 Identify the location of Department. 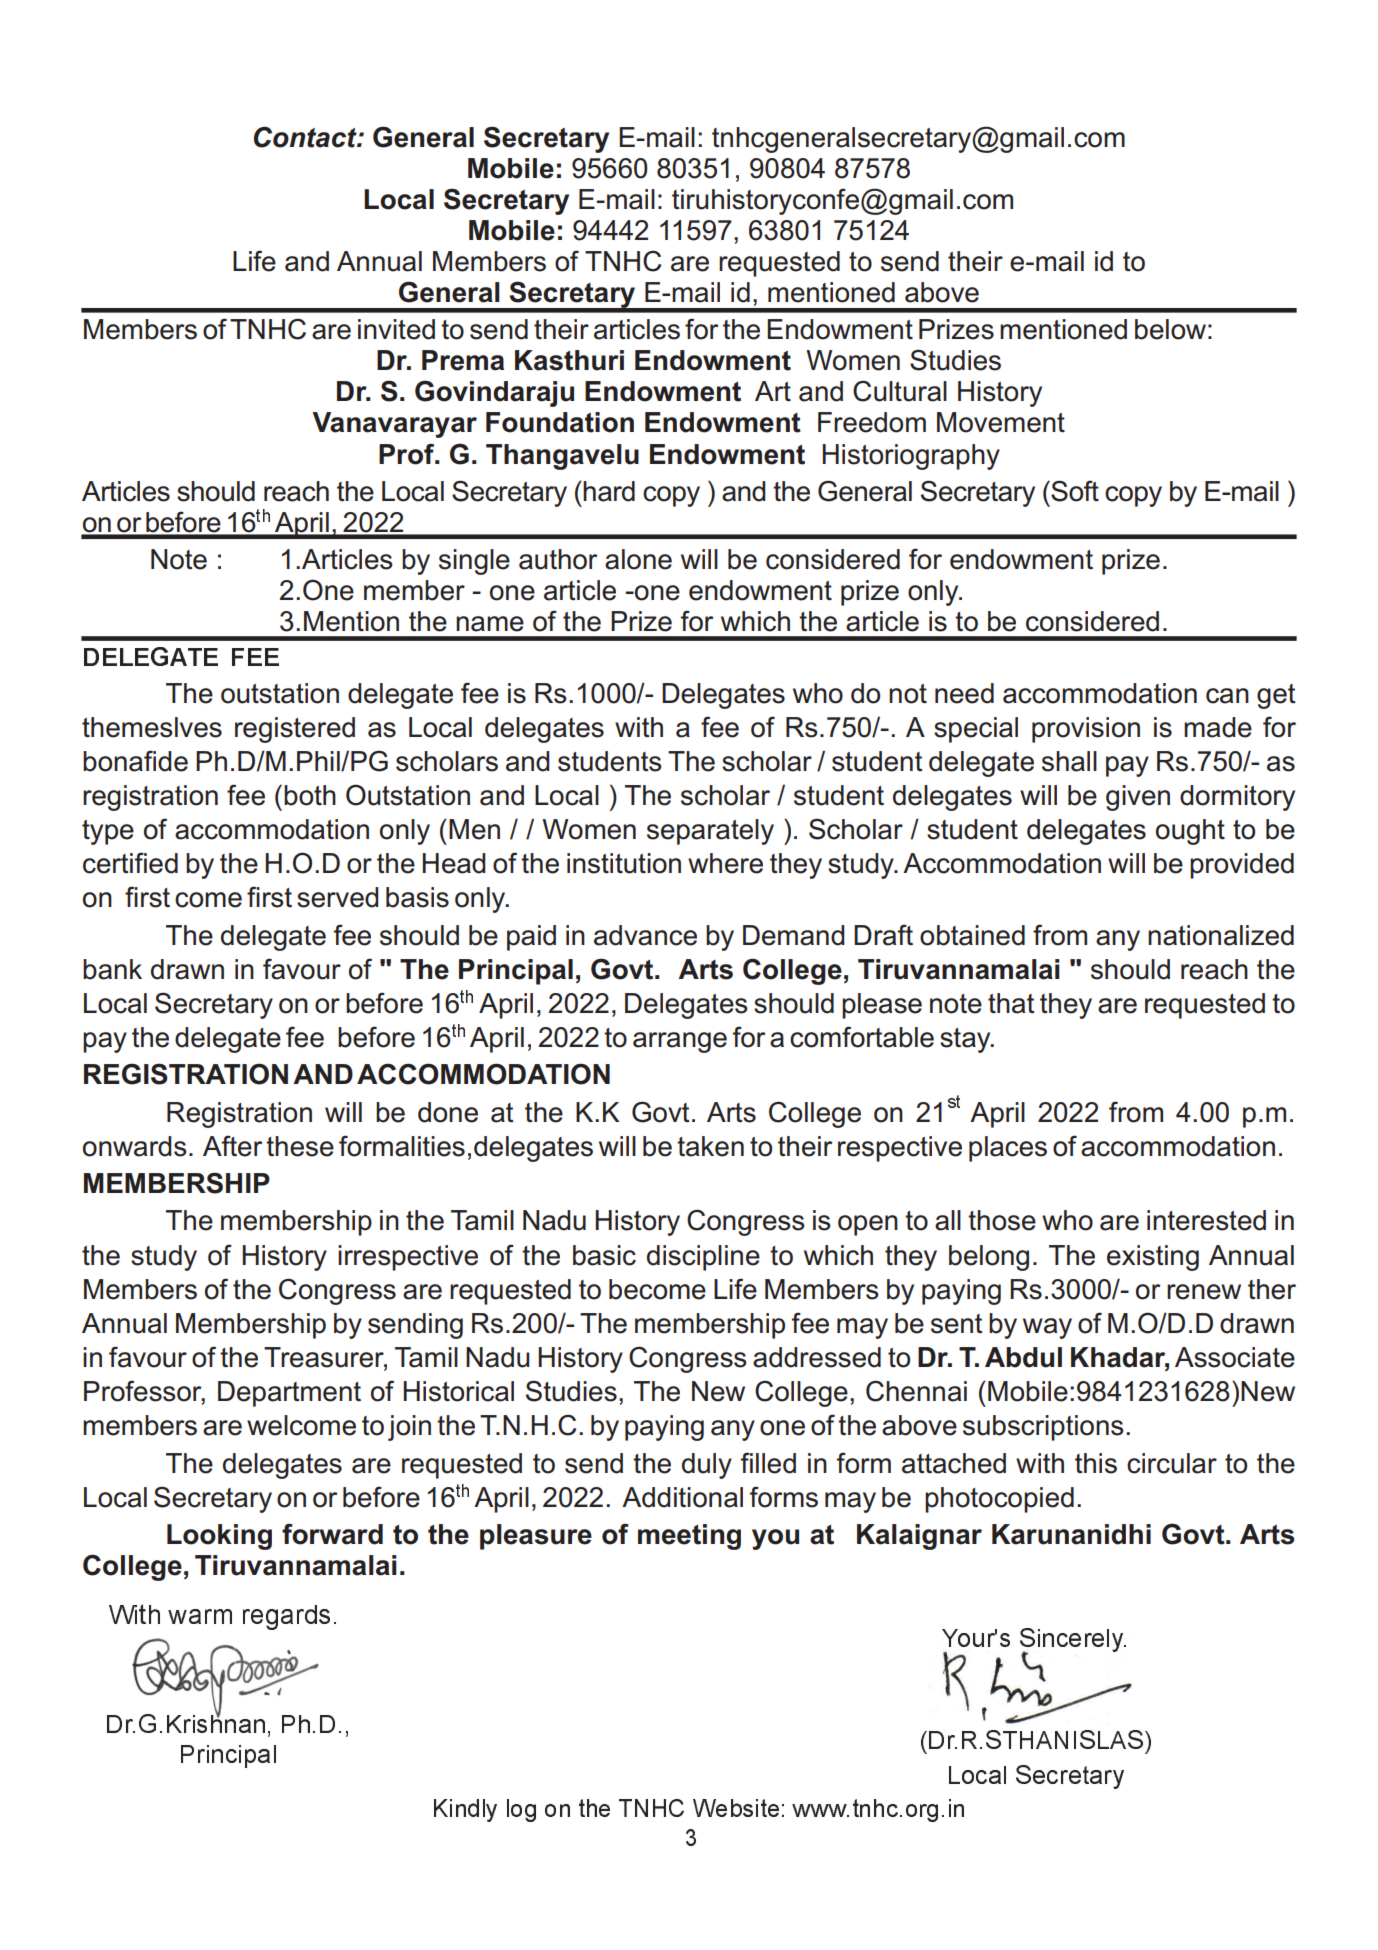
(289, 1394).
